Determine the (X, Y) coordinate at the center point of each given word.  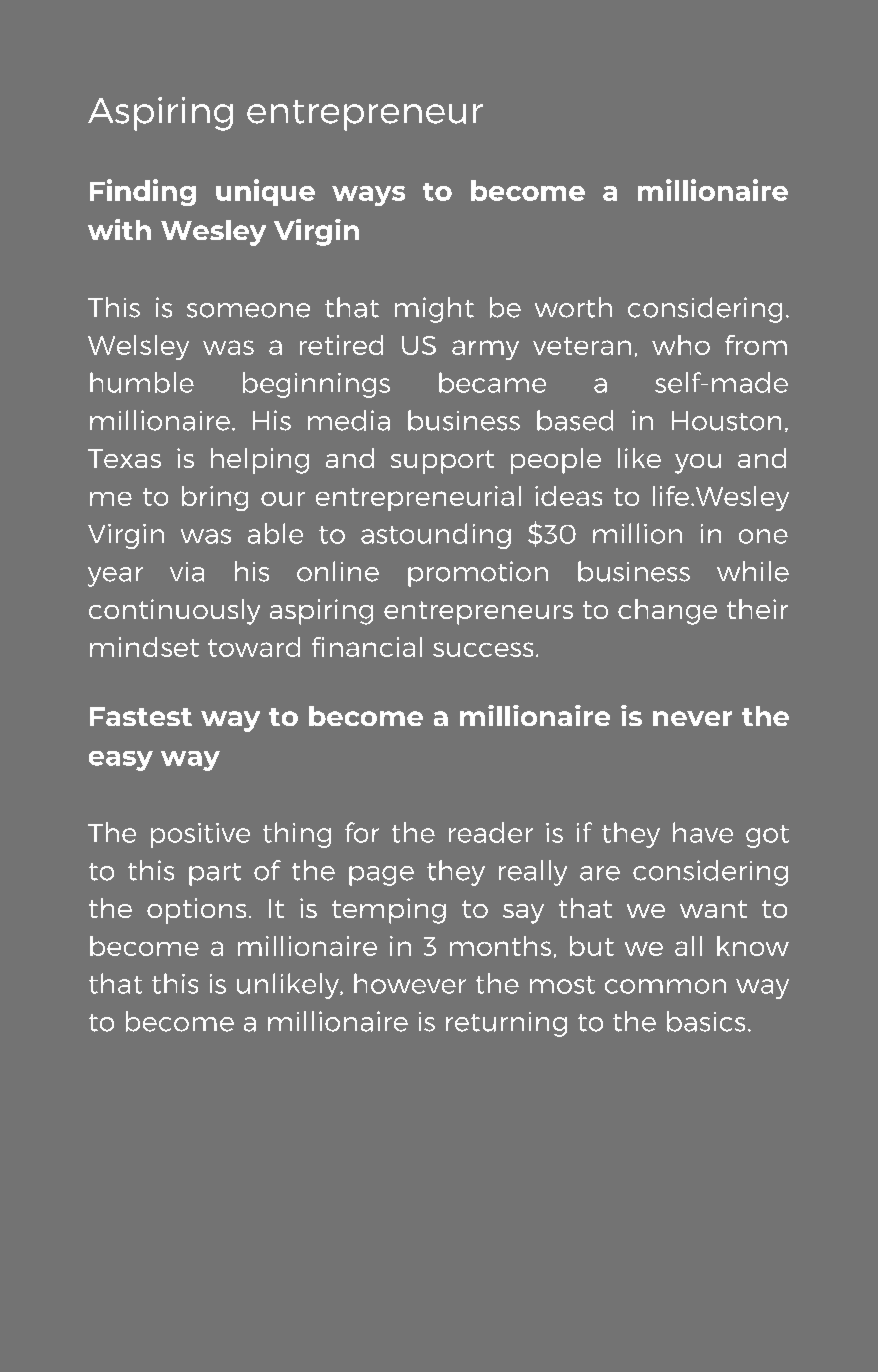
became (492, 382)
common (665, 986)
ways (368, 196)
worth (573, 307)
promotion (478, 574)
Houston (726, 421)
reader (491, 832)
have (703, 832)
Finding (143, 192)
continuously (174, 612)
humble (142, 382)
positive (200, 835)
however (410, 983)
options (196, 911)
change (667, 612)
